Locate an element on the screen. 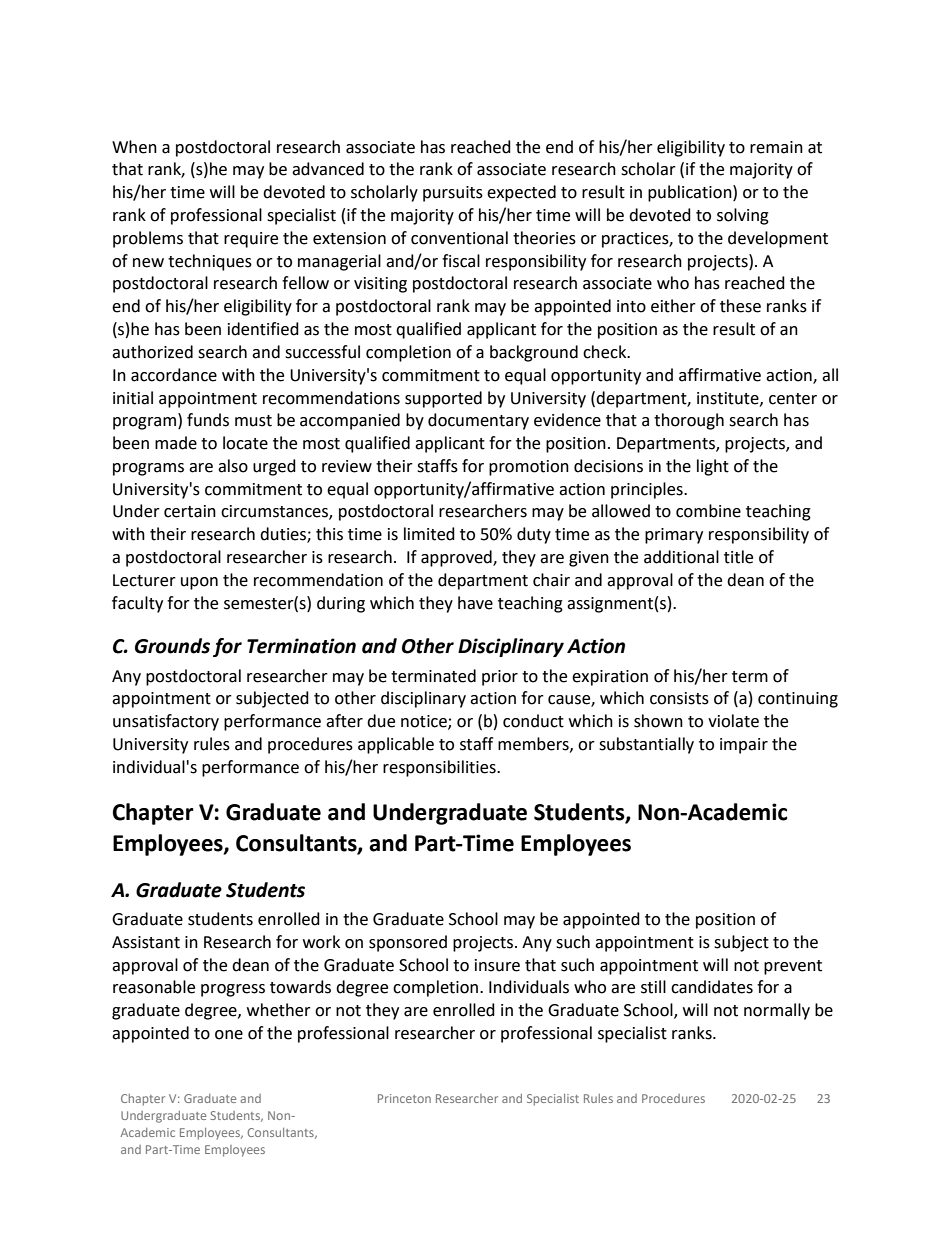  title is located at coordinates (738, 557).
